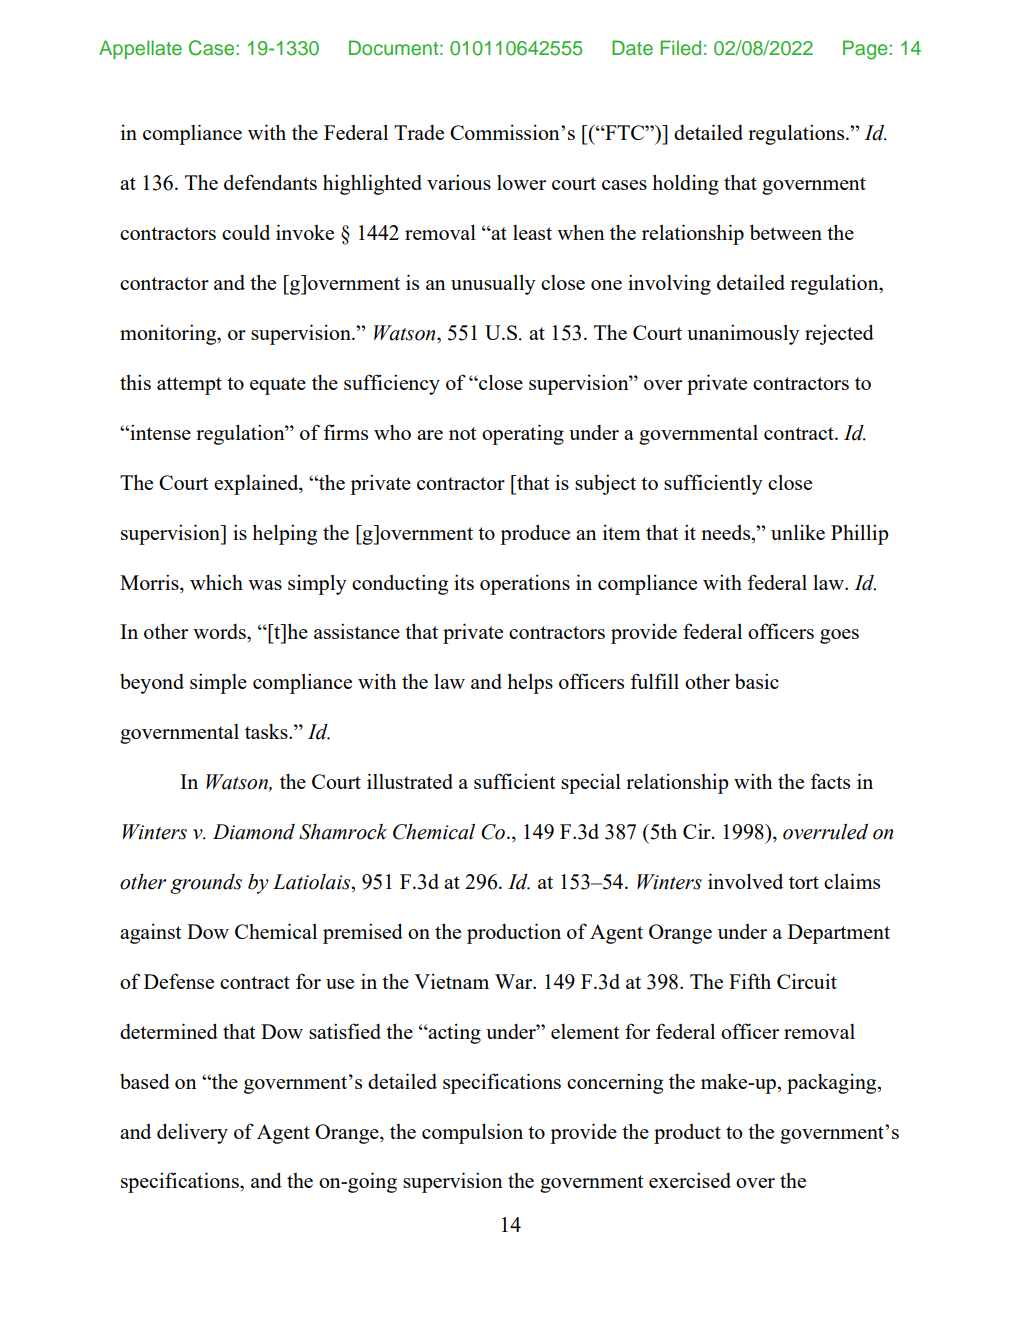 The height and width of the screenshot is (1322, 1021). What do you see at coordinates (866, 50) in the screenshot?
I see `Page` at bounding box center [866, 50].
